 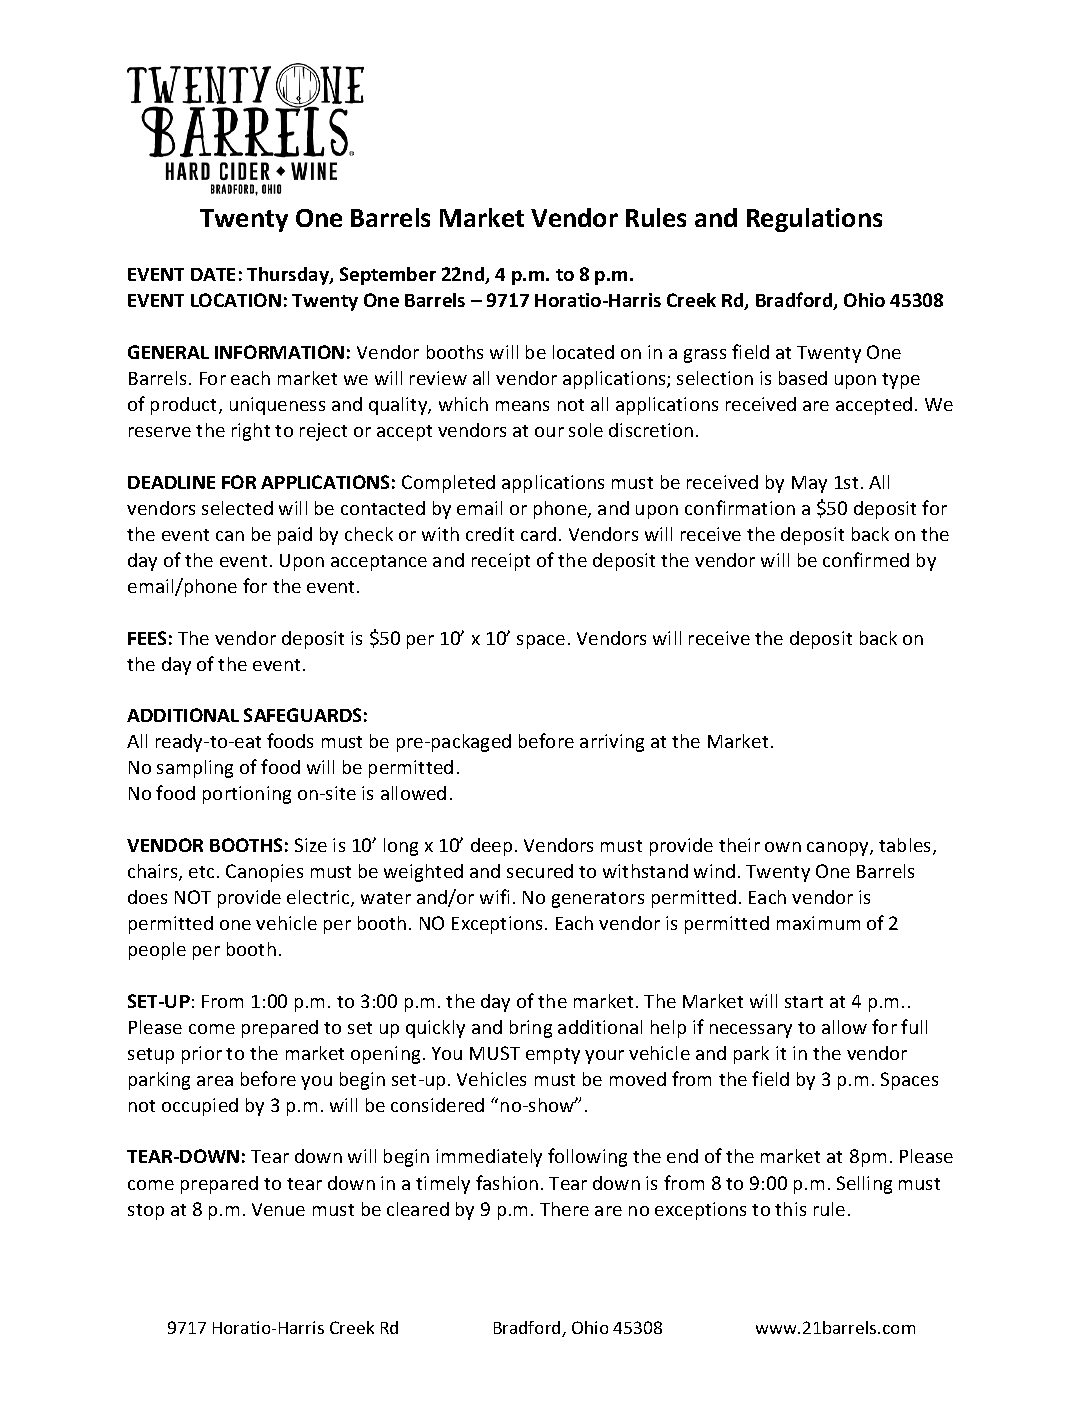 I want to click on right, so click(x=251, y=432).
